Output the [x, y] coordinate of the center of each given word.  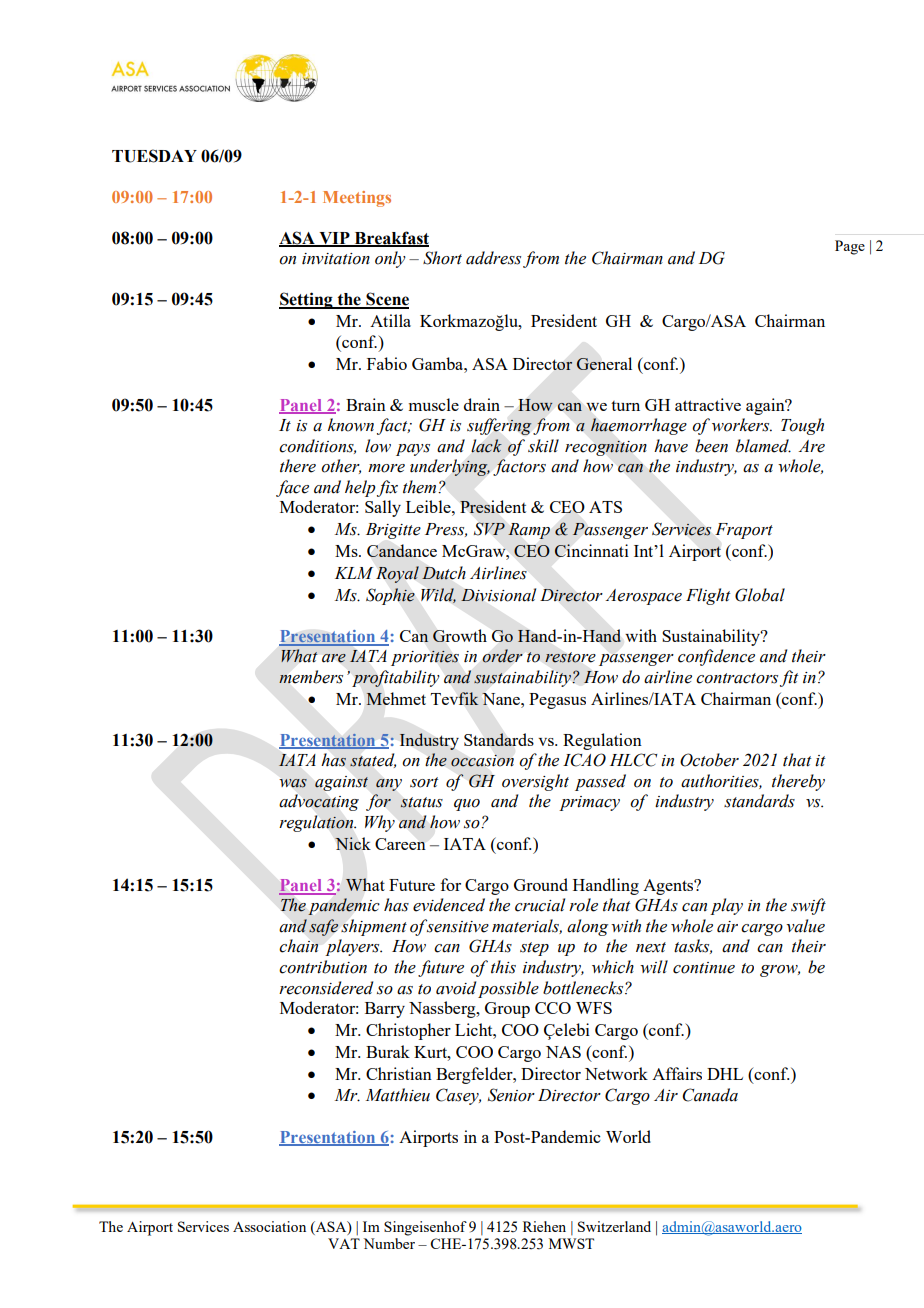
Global [760, 595]
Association [269, 1226]
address [493, 258]
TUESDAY [154, 156]
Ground [541, 884]
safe [323, 927]
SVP [489, 528]
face [292, 488]
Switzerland [614, 1226]
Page [850, 247]
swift [808, 906]
